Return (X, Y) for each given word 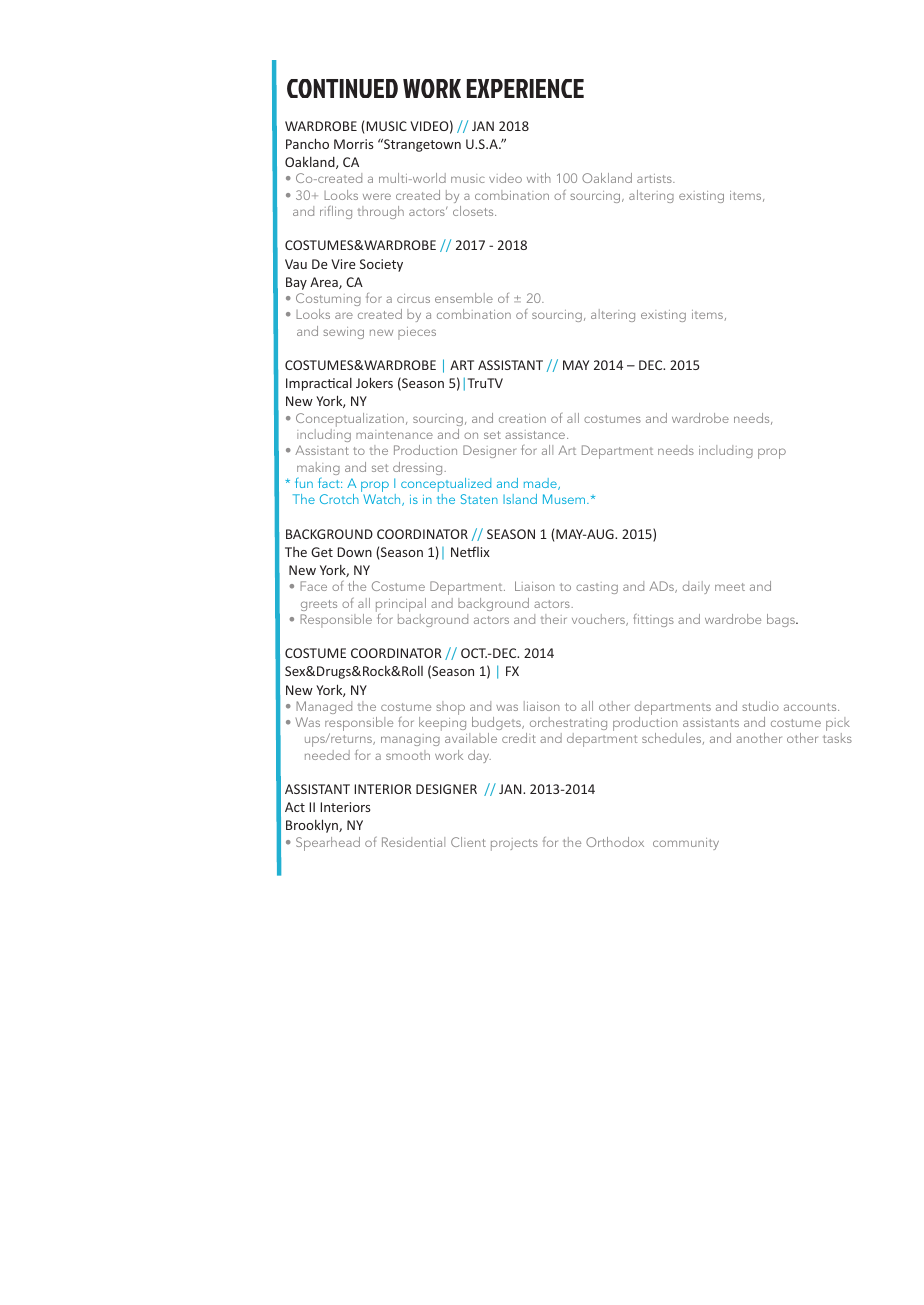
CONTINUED (342, 88)
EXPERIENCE (525, 88)
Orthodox (615, 842)
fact (330, 483)
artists (655, 178)
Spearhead (328, 844)
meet (730, 587)
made (541, 484)
